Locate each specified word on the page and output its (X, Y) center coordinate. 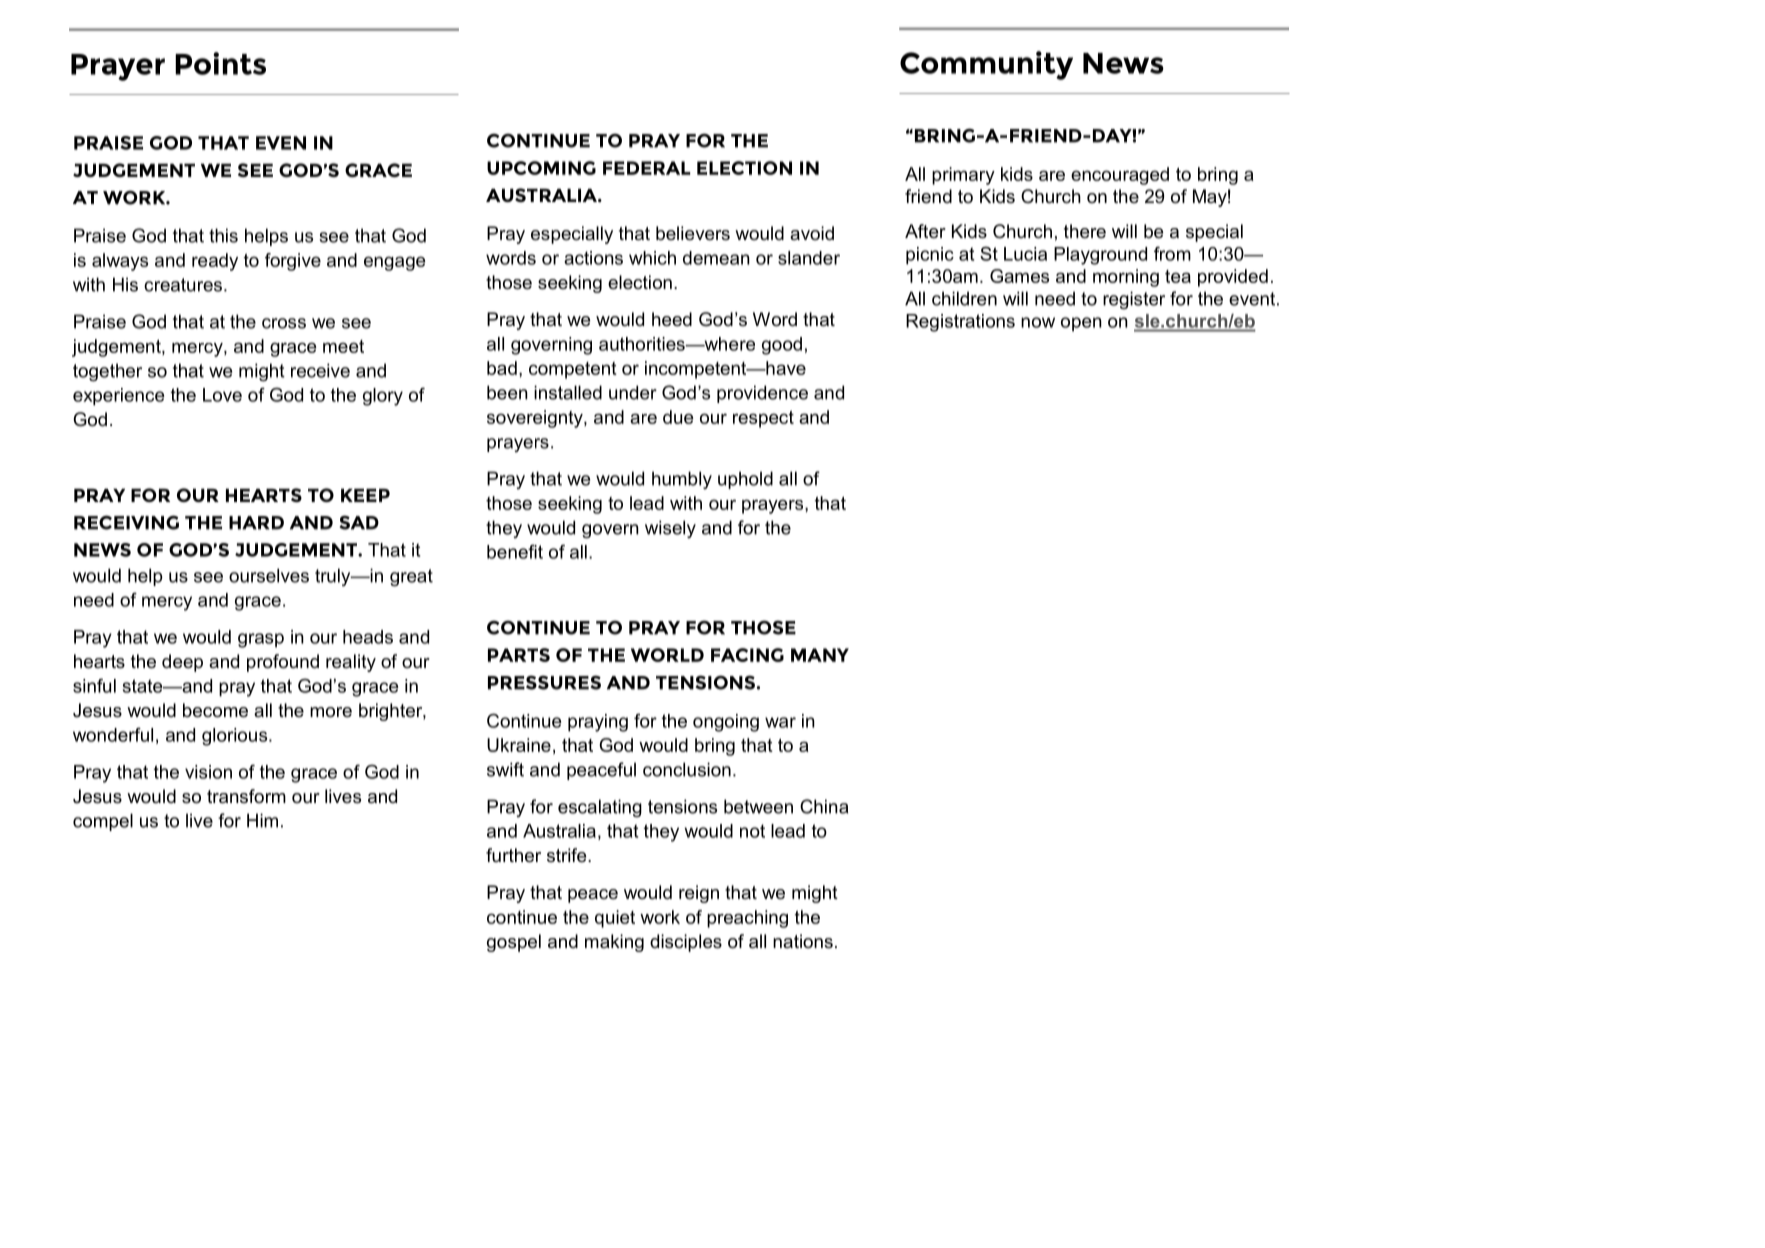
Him (262, 820)
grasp (261, 640)
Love (222, 395)
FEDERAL (646, 168)
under (633, 392)
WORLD (667, 655)
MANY (820, 655)
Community (986, 65)
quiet (615, 919)
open (1081, 324)
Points (220, 63)
